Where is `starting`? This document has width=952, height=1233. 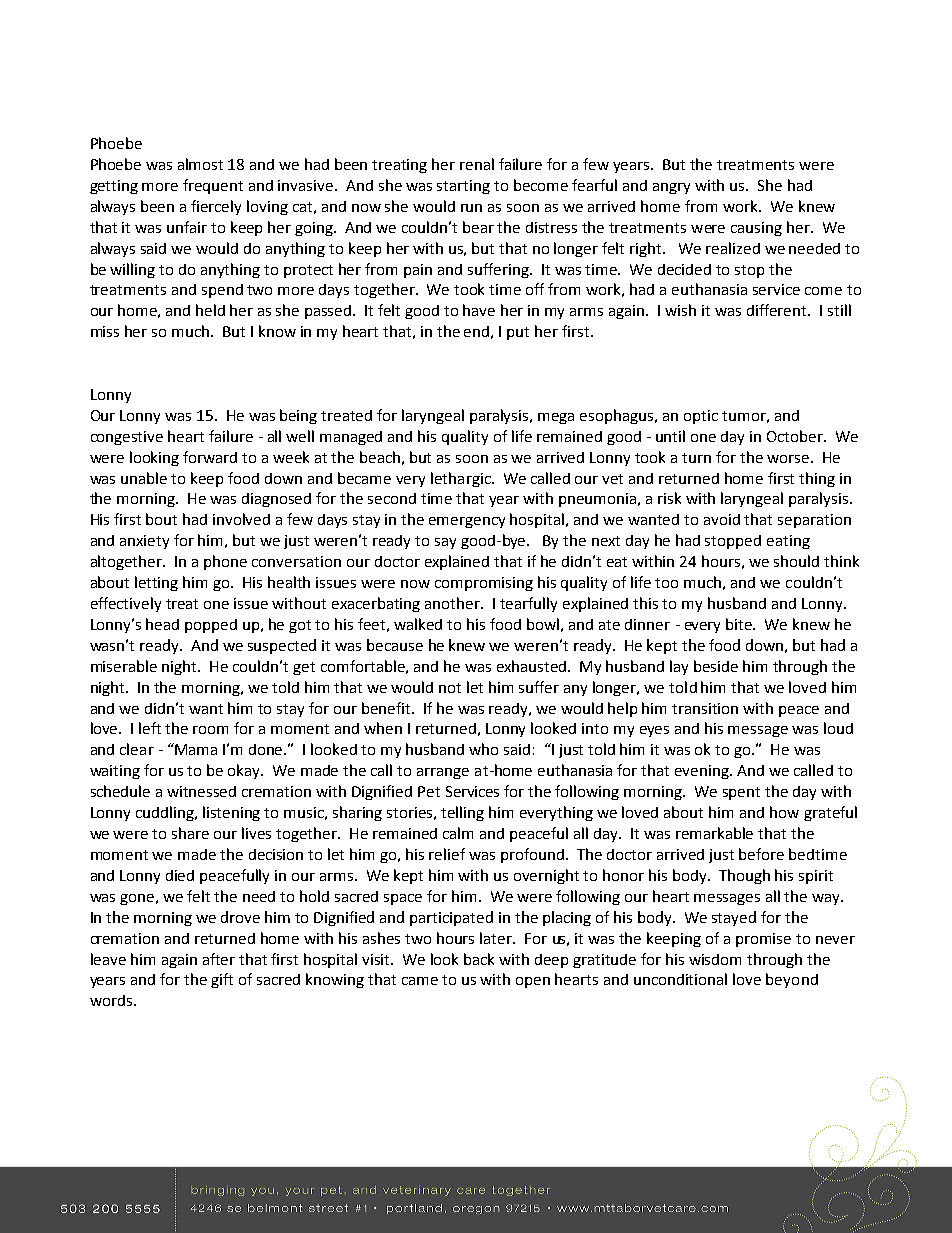
starting is located at coordinates (463, 187).
